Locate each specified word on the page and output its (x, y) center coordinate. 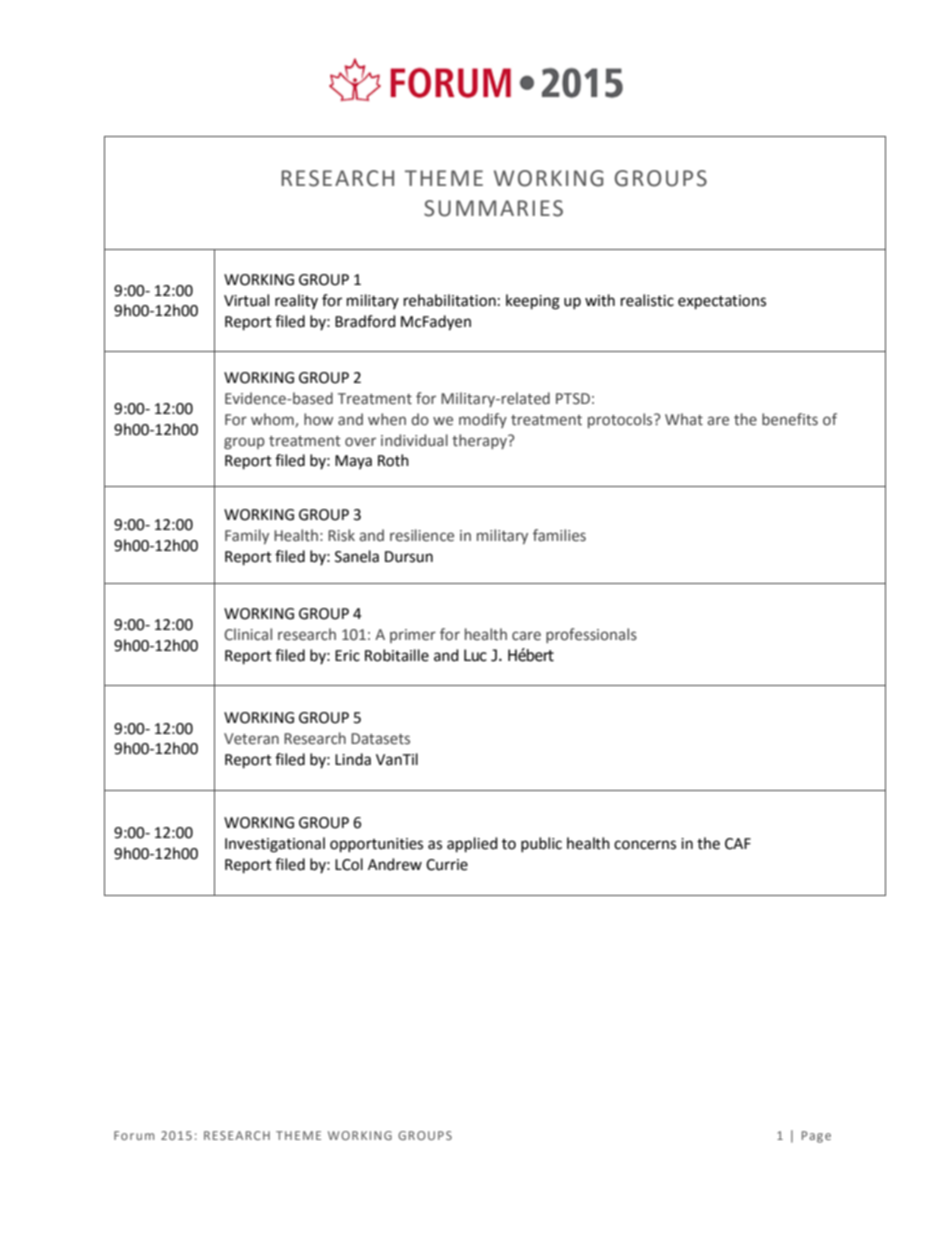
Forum (134, 1135)
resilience (422, 535)
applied (472, 845)
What (684, 419)
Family (247, 536)
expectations (722, 302)
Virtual (246, 300)
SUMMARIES (493, 208)
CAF (738, 844)
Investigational (275, 845)
